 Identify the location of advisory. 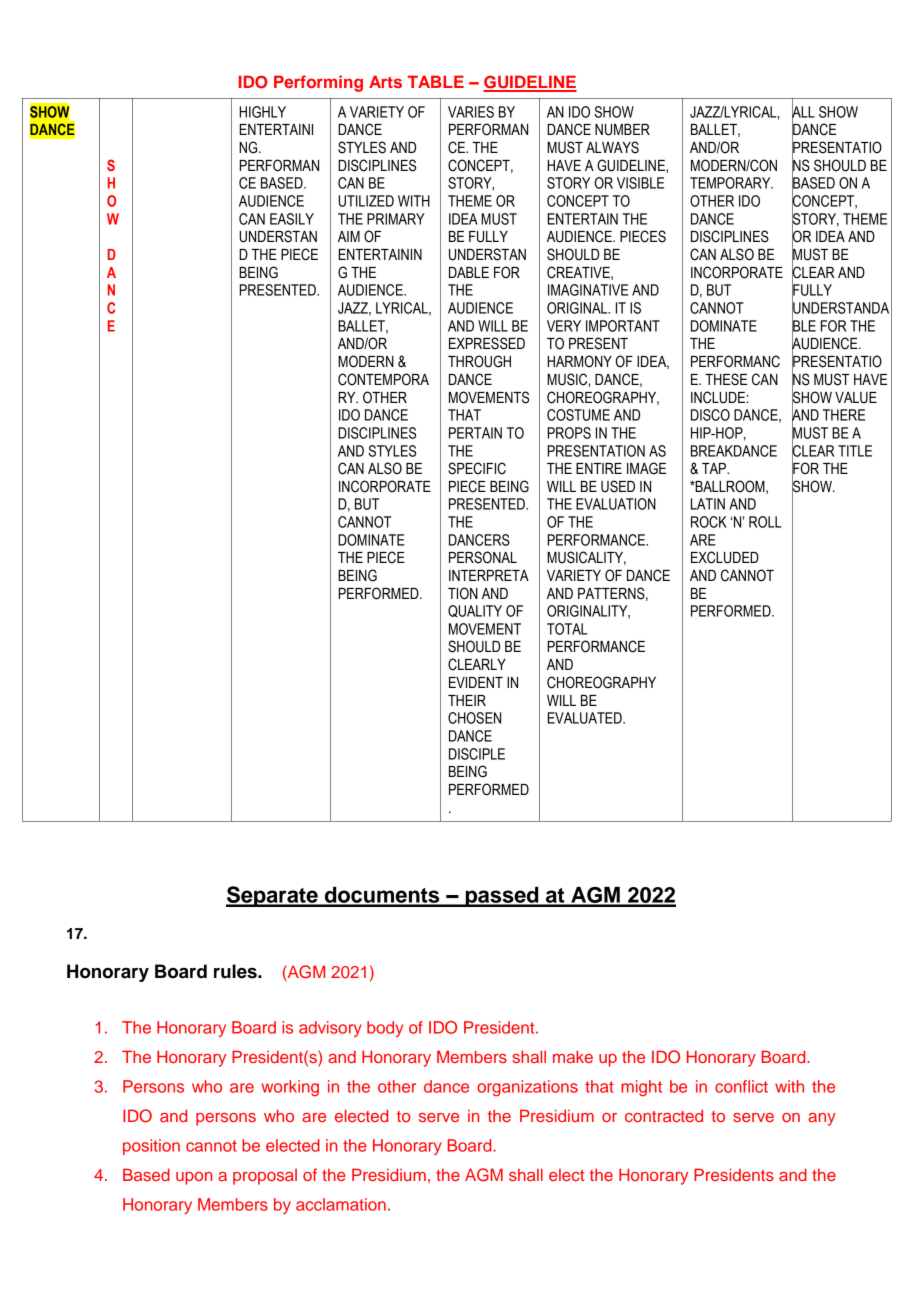
(330, 1029).
